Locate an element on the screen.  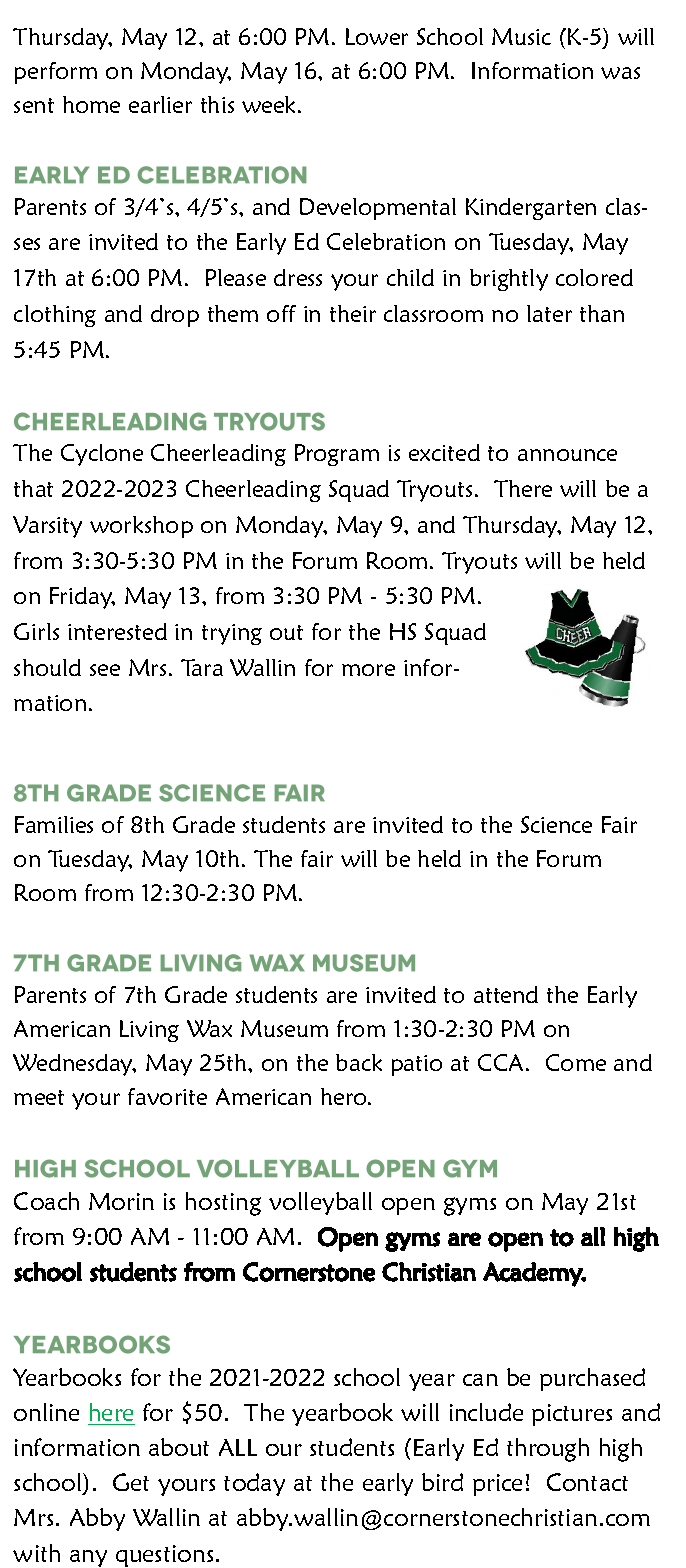
Science is located at coordinates (556, 824).
